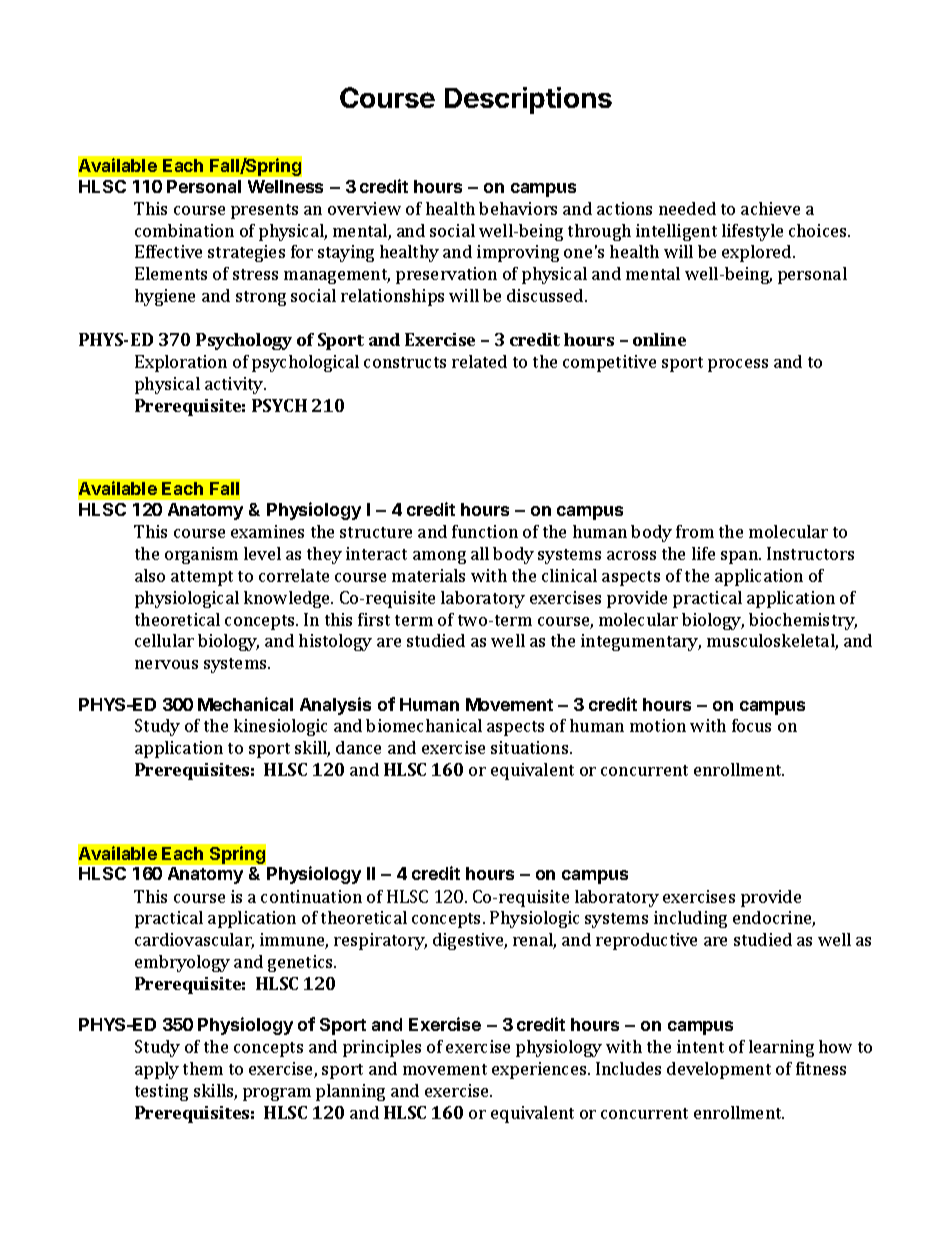  I want to click on situations, so click(531, 747).
